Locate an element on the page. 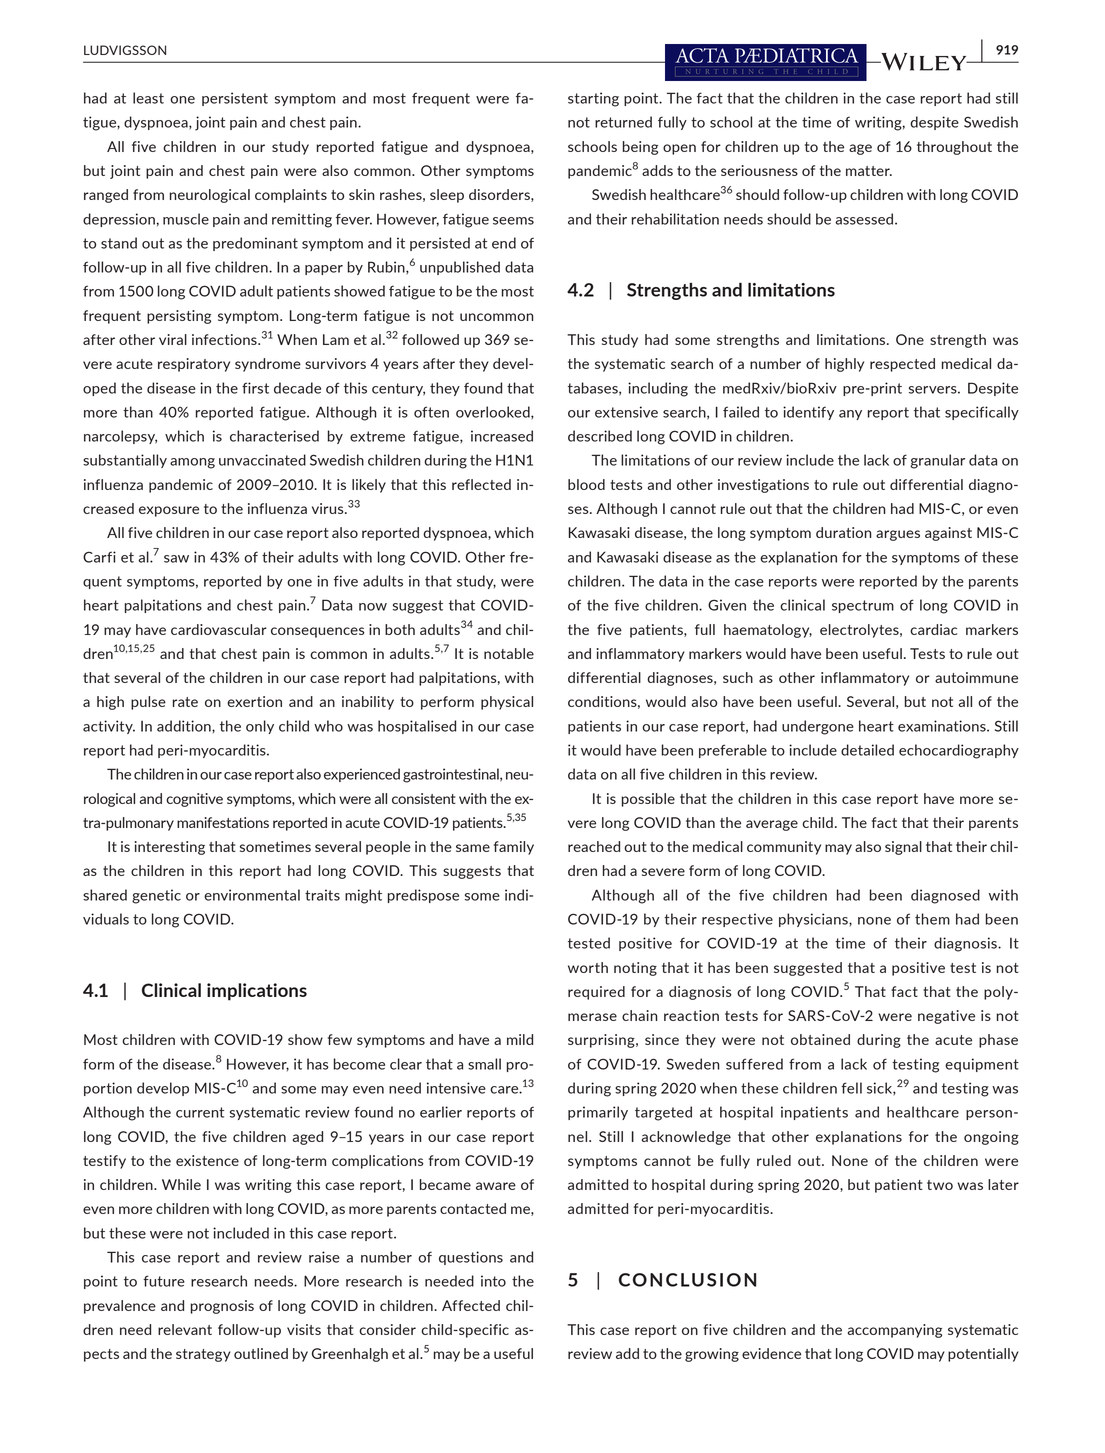  matter is located at coordinates (869, 171).
